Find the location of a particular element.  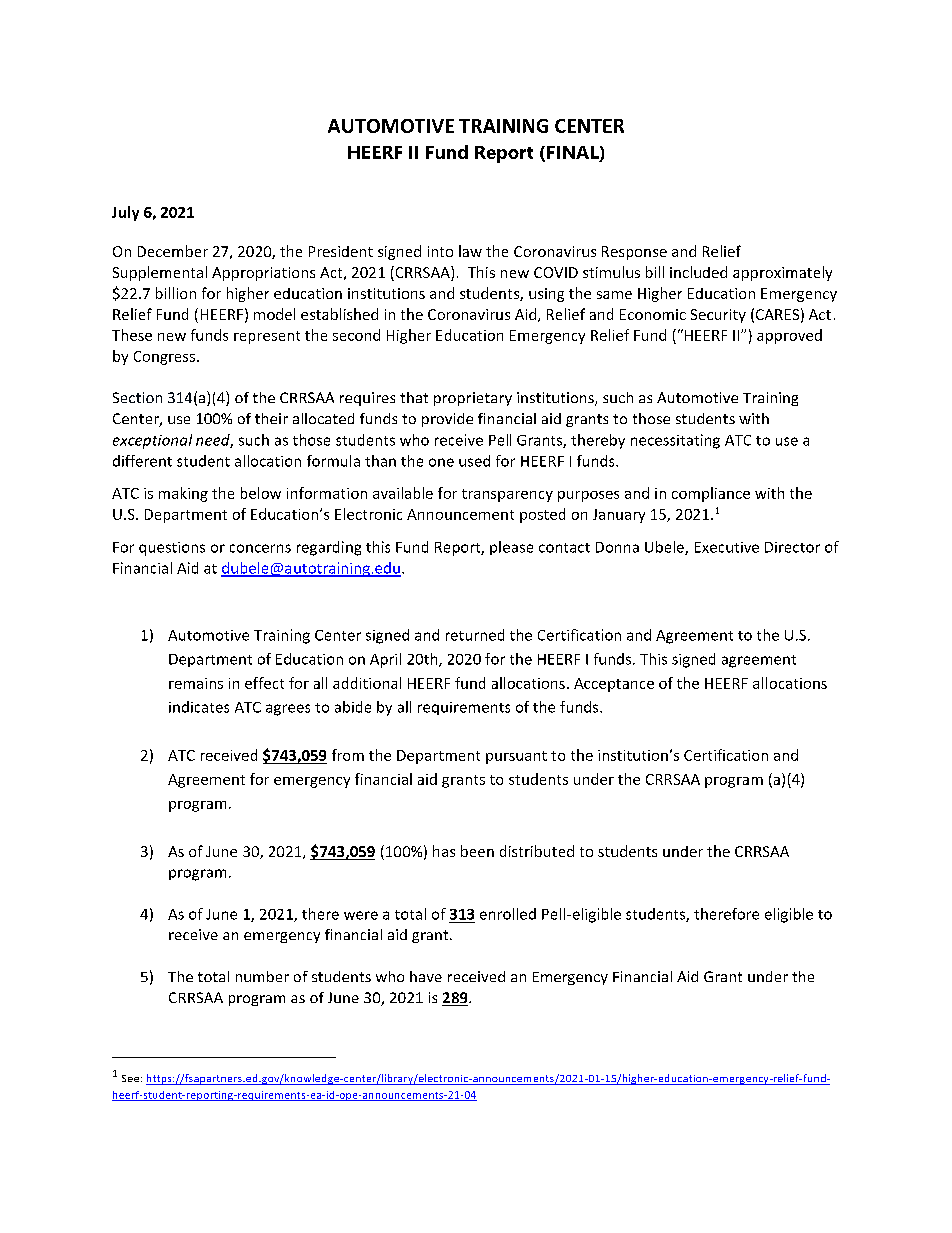

December is located at coordinates (173, 251).
